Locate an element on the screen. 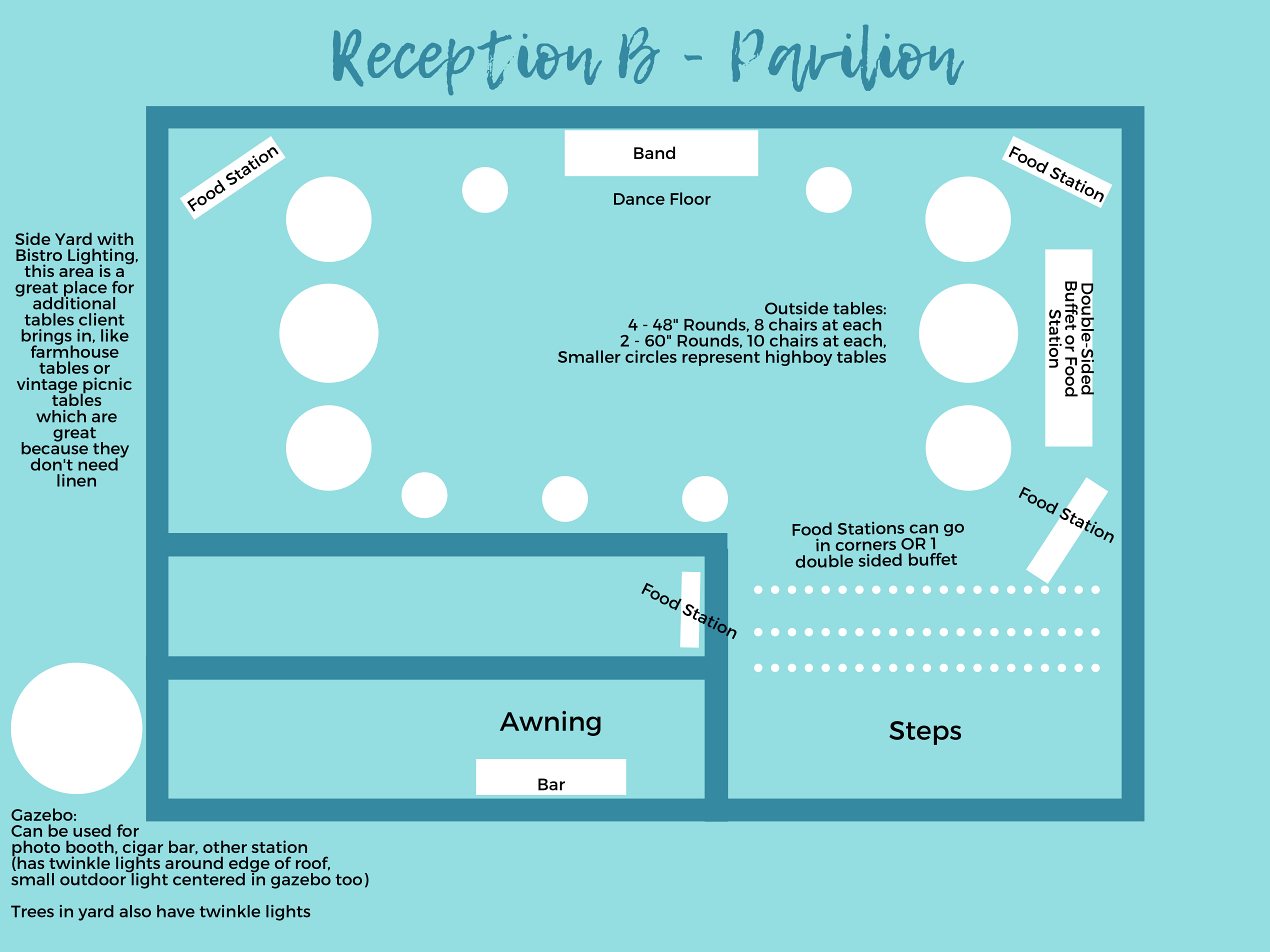  circles is located at coordinates (651, 356).
